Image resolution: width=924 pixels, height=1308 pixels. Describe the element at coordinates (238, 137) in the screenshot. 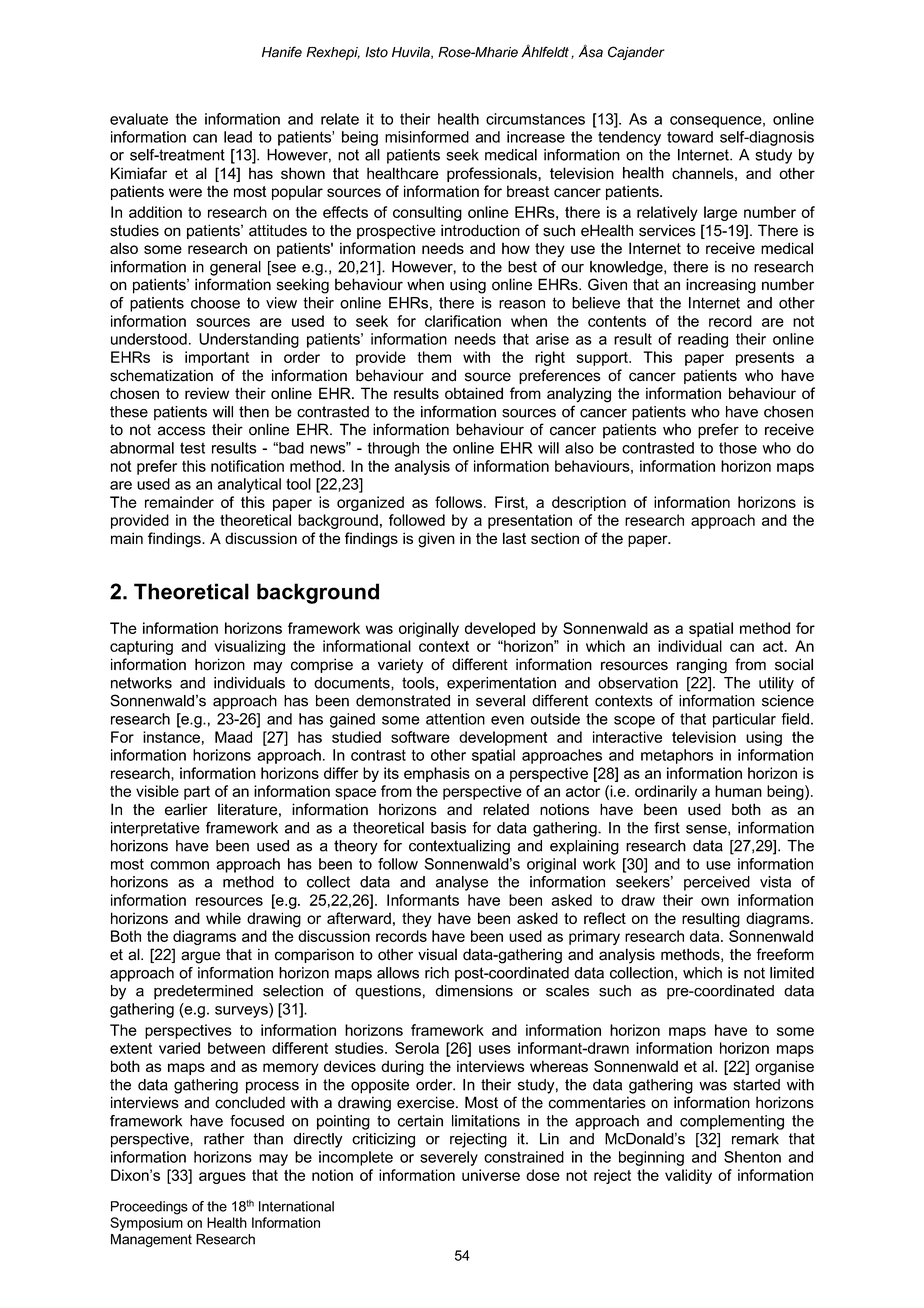

I see `lead` at that location.
